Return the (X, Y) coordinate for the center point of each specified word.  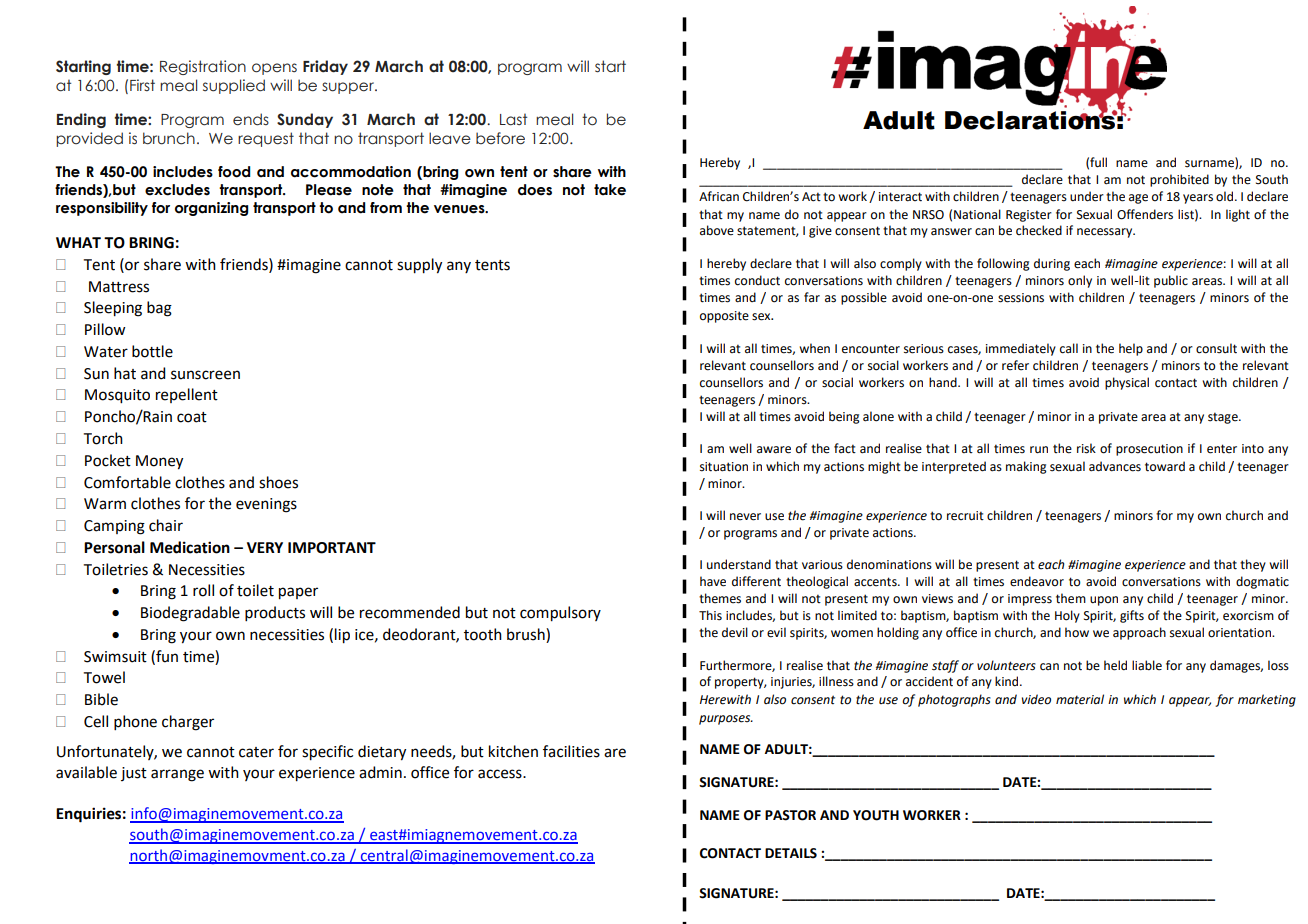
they (1253, 565)
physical (1127, 383)
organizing (211, 209)
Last (513, 119)
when (814, 348)
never (745, 517)
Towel (104, 677)
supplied (234, 86)
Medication (190, 547)
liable (1147, 665)
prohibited (1179, 180)
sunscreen (205, 375)
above (717, 230)
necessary (1106, 233)
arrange (177, 775)
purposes (726, 720)
